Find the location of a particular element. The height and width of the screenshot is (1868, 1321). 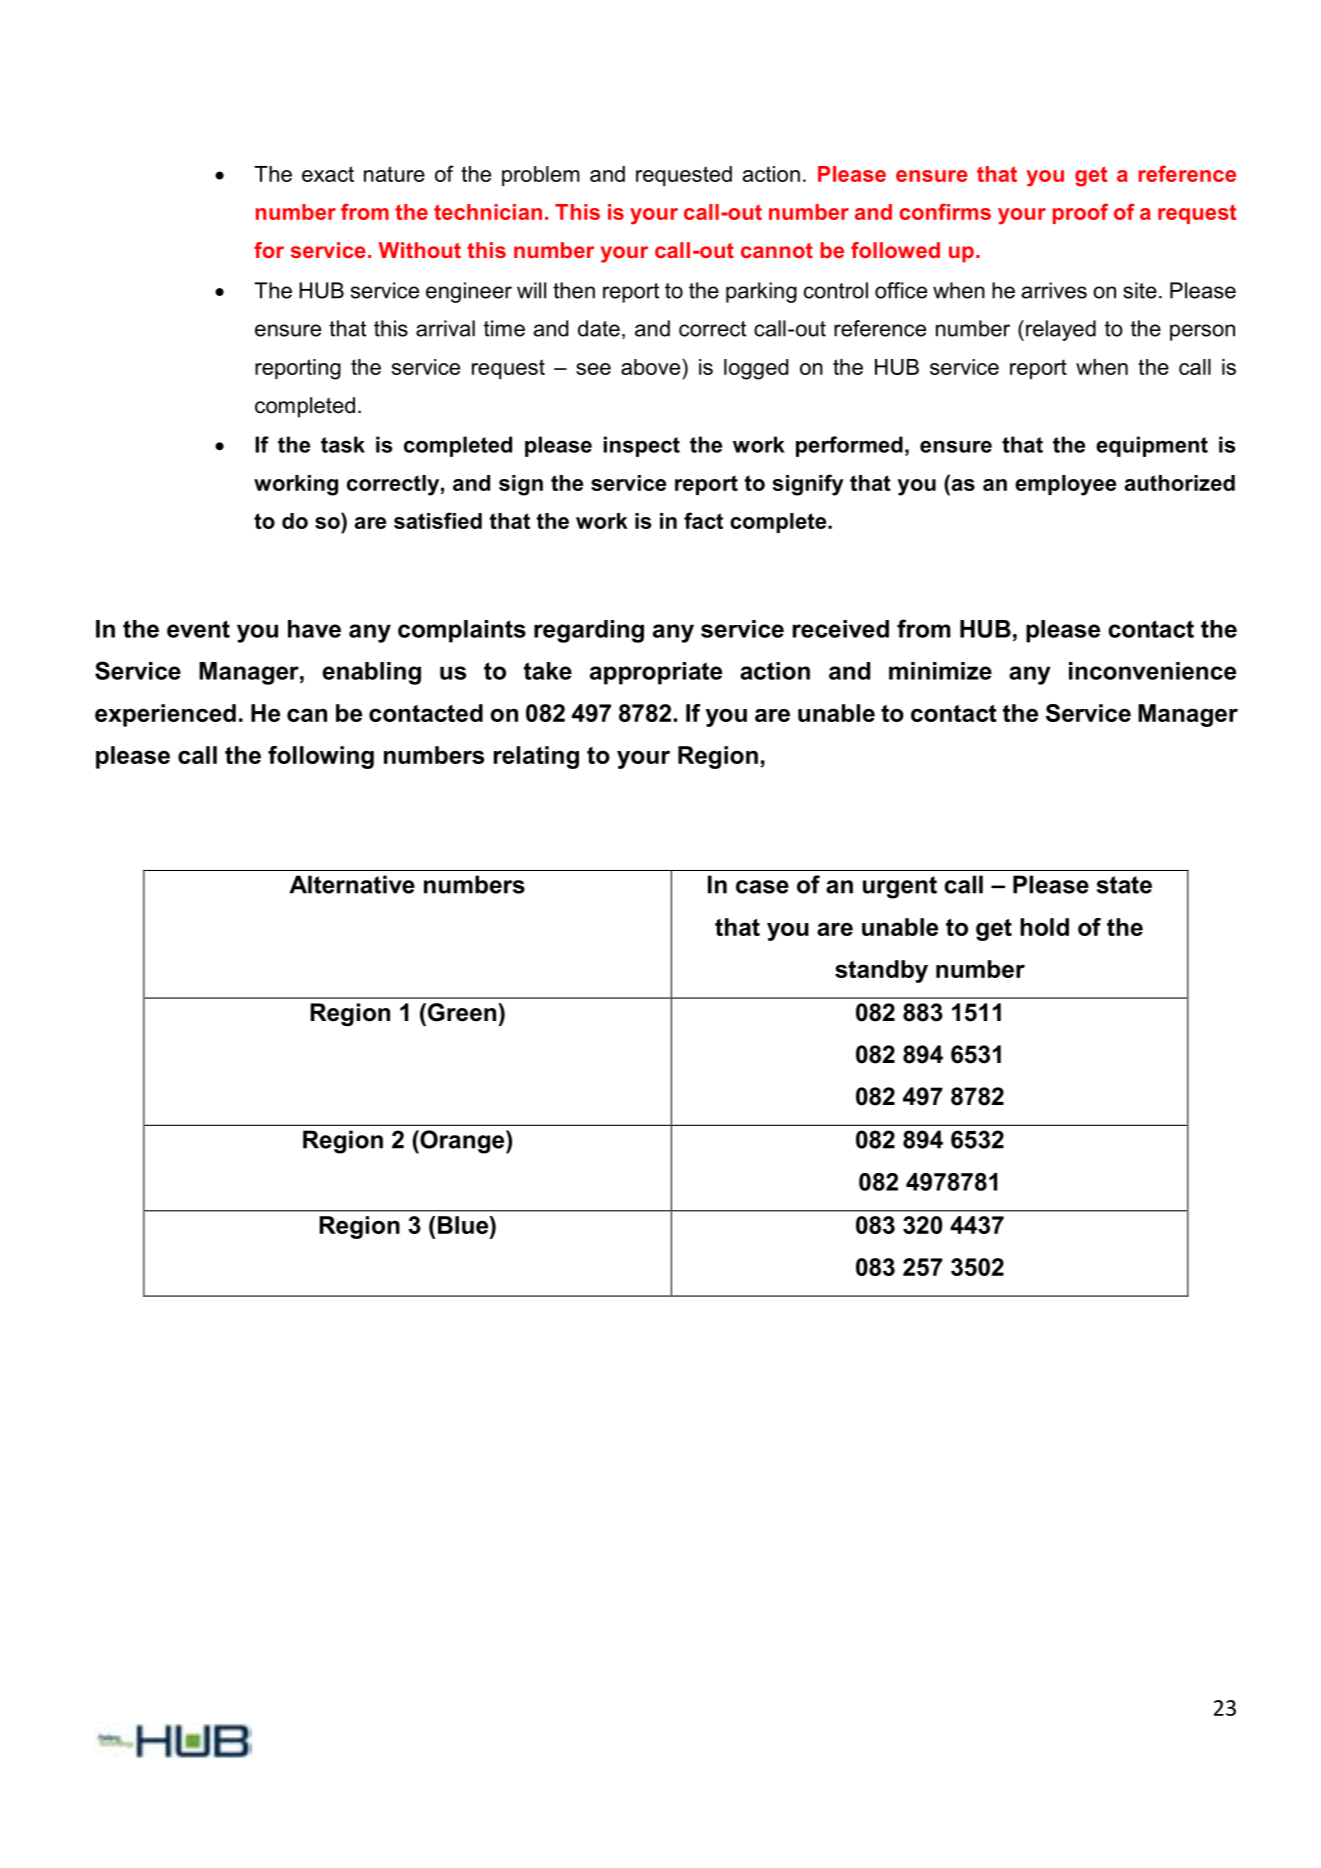

equipment is located at coordinates (1152, 446).
